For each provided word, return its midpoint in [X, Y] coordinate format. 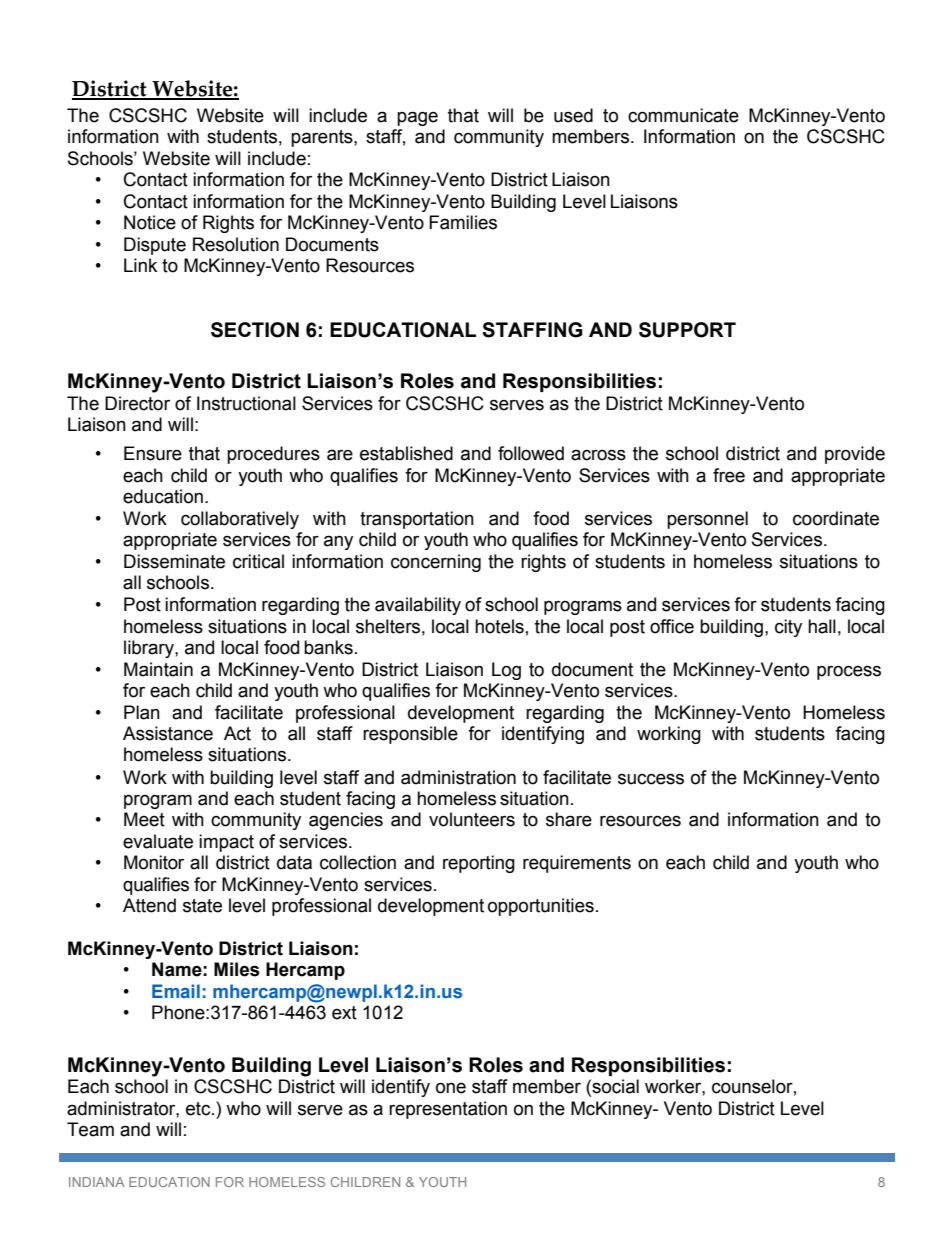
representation [448, 1110]
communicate [683, 115]
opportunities [541, 907]
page [417, 118]
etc [199, 1109]
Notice [150, 222]
